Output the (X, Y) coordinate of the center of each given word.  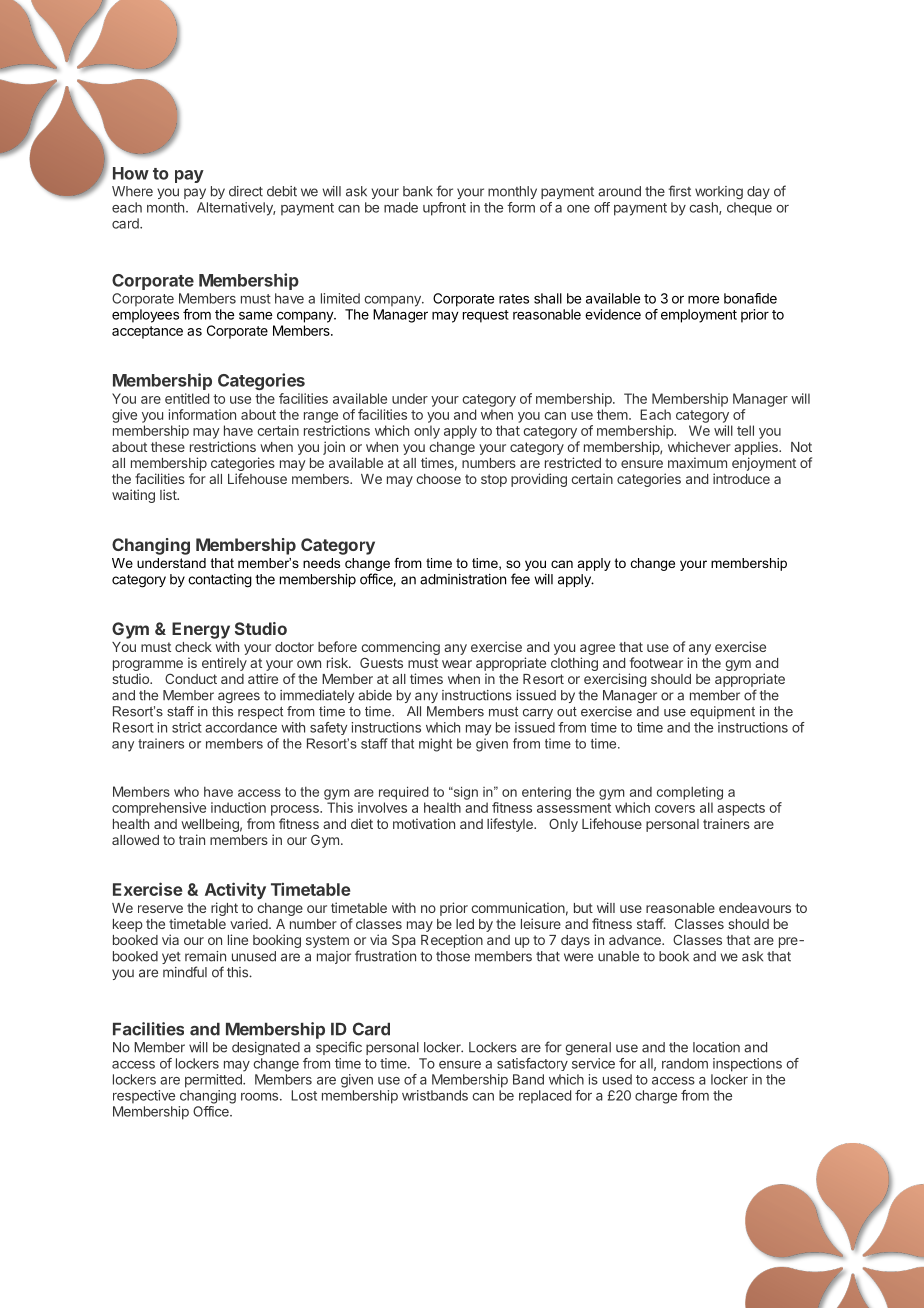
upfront (444, 209)
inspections (747, 1065)
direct (246, 191)
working (719, 192)
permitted (214, 1081)
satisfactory (532, 1064)
